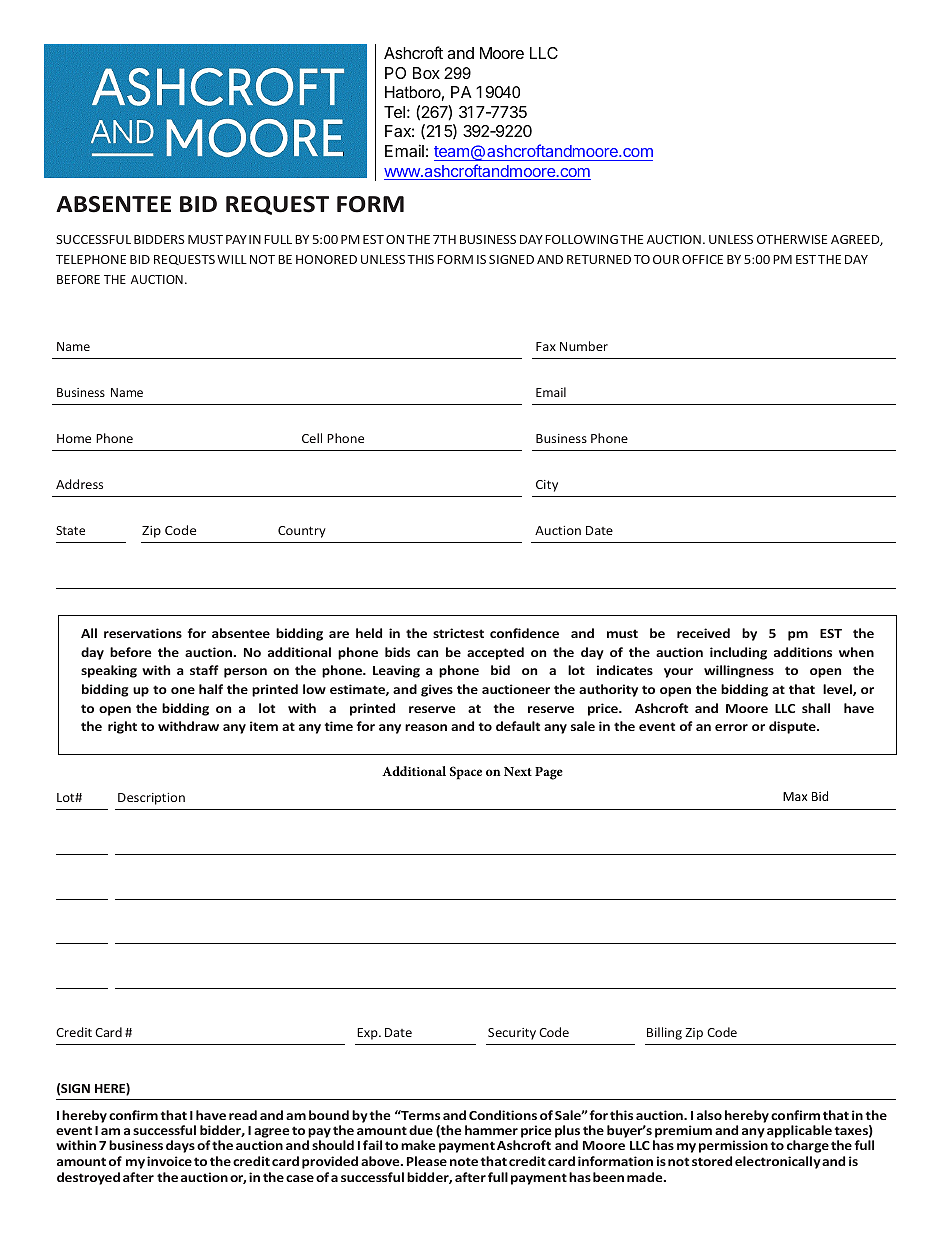 The height and width of the screenshot is (1233, 952). I want to click on reservations, so click(143, 633).
